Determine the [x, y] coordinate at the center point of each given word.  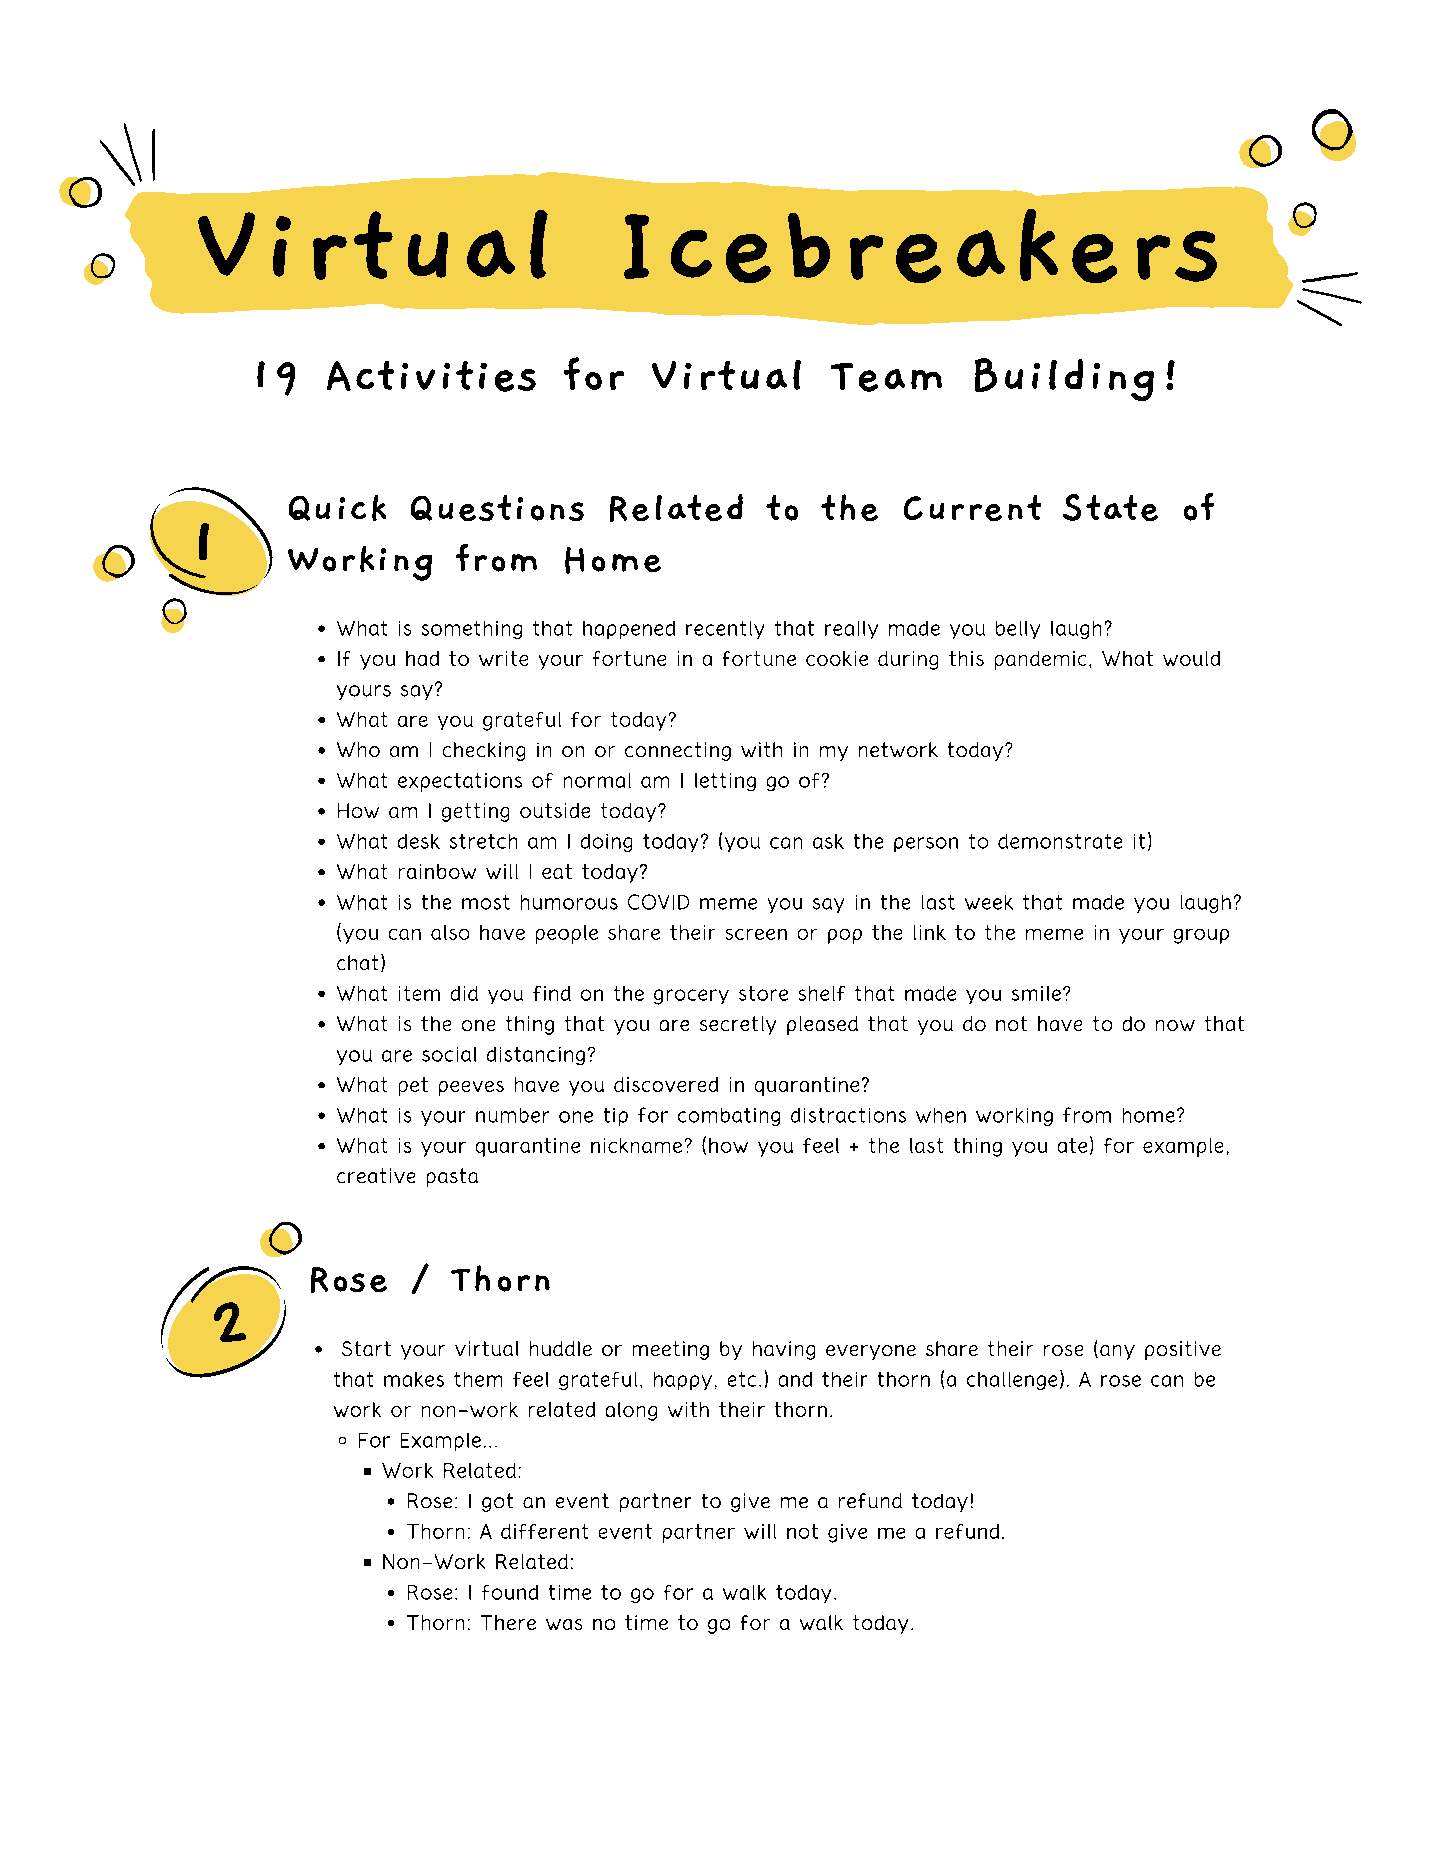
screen [756, 934]
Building [1064, 379]
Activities [431, 376]
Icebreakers [920, 246]
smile [1036, 993]
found [510, 1592]
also [450, 932]
